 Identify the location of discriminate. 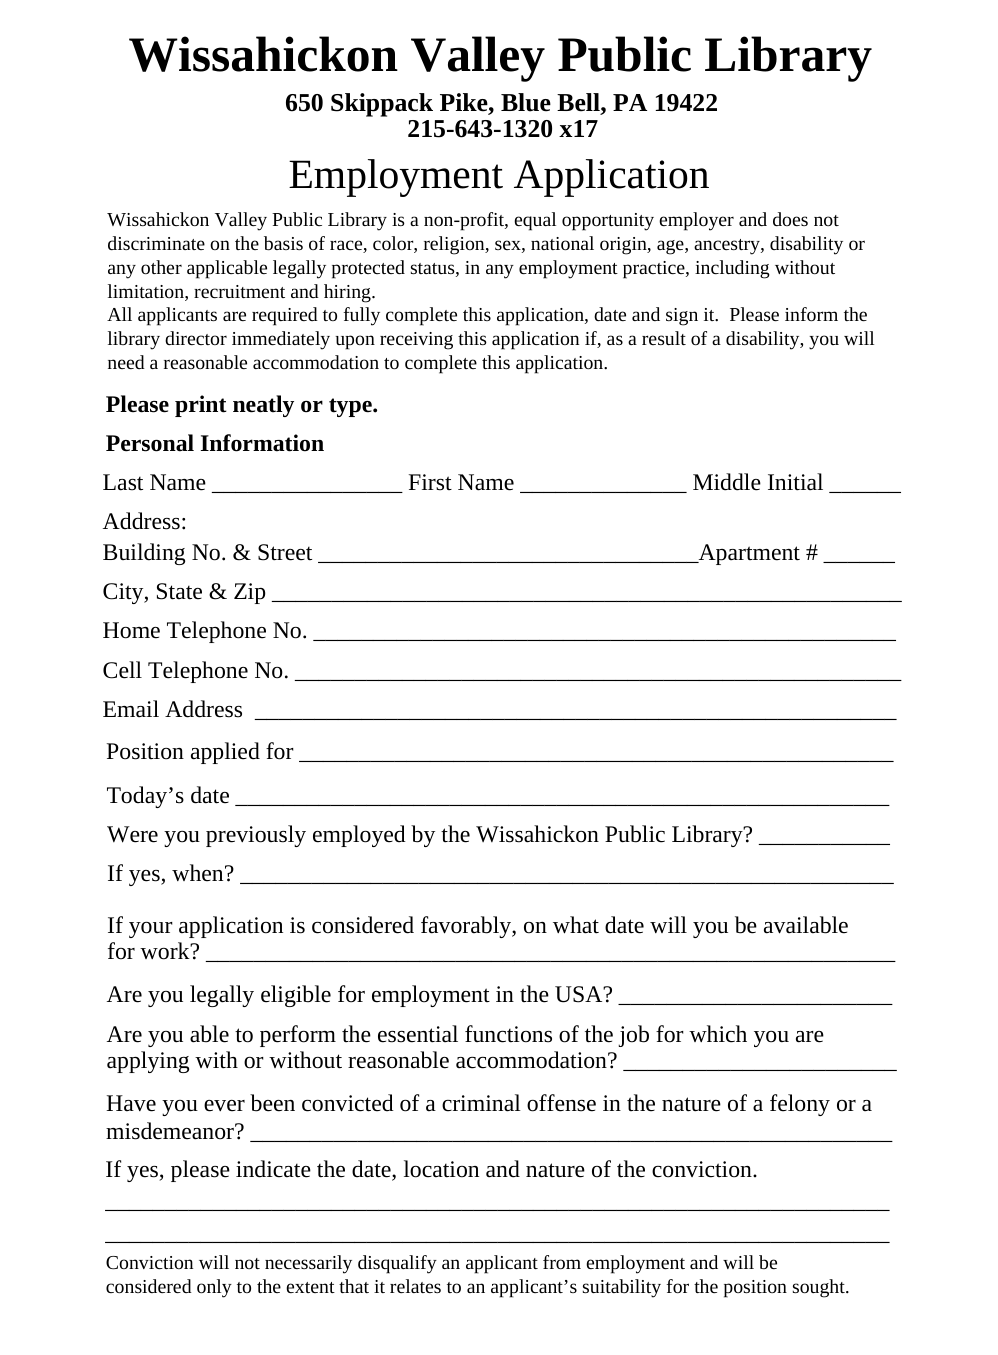
(156, 243).
